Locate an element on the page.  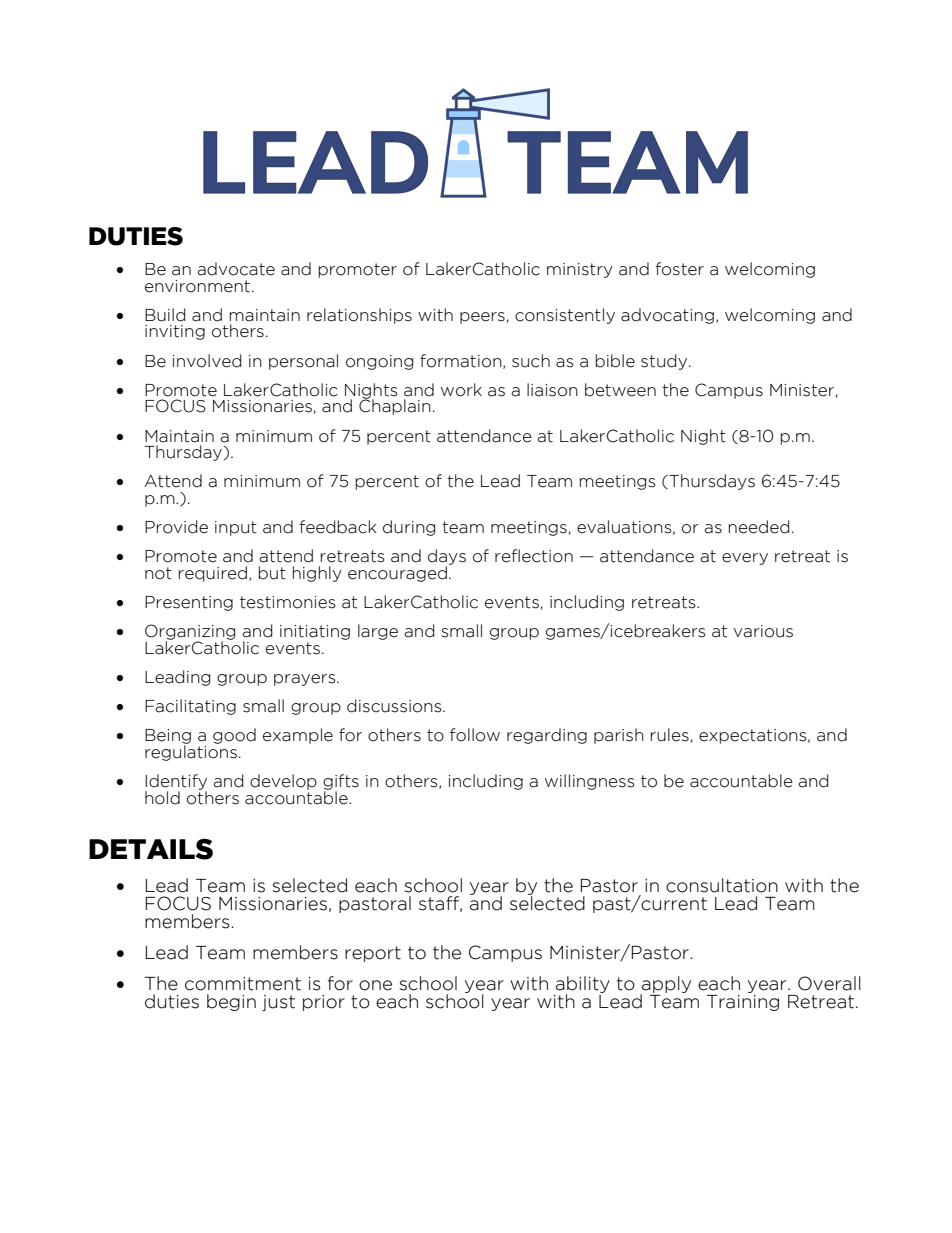
environment is located at coordinates (197, 286).
